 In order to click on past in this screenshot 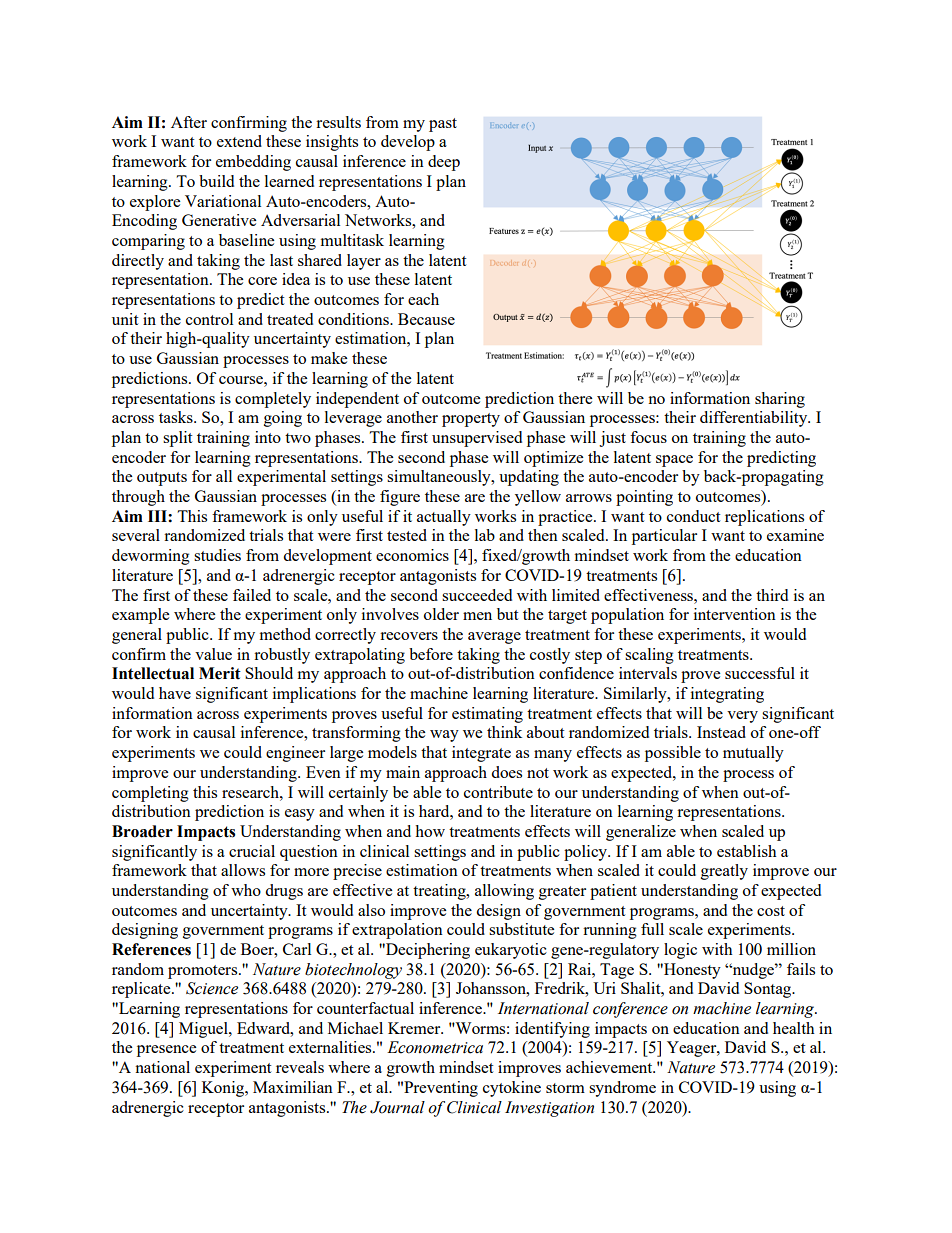, I will do `click(443, 125)`.
